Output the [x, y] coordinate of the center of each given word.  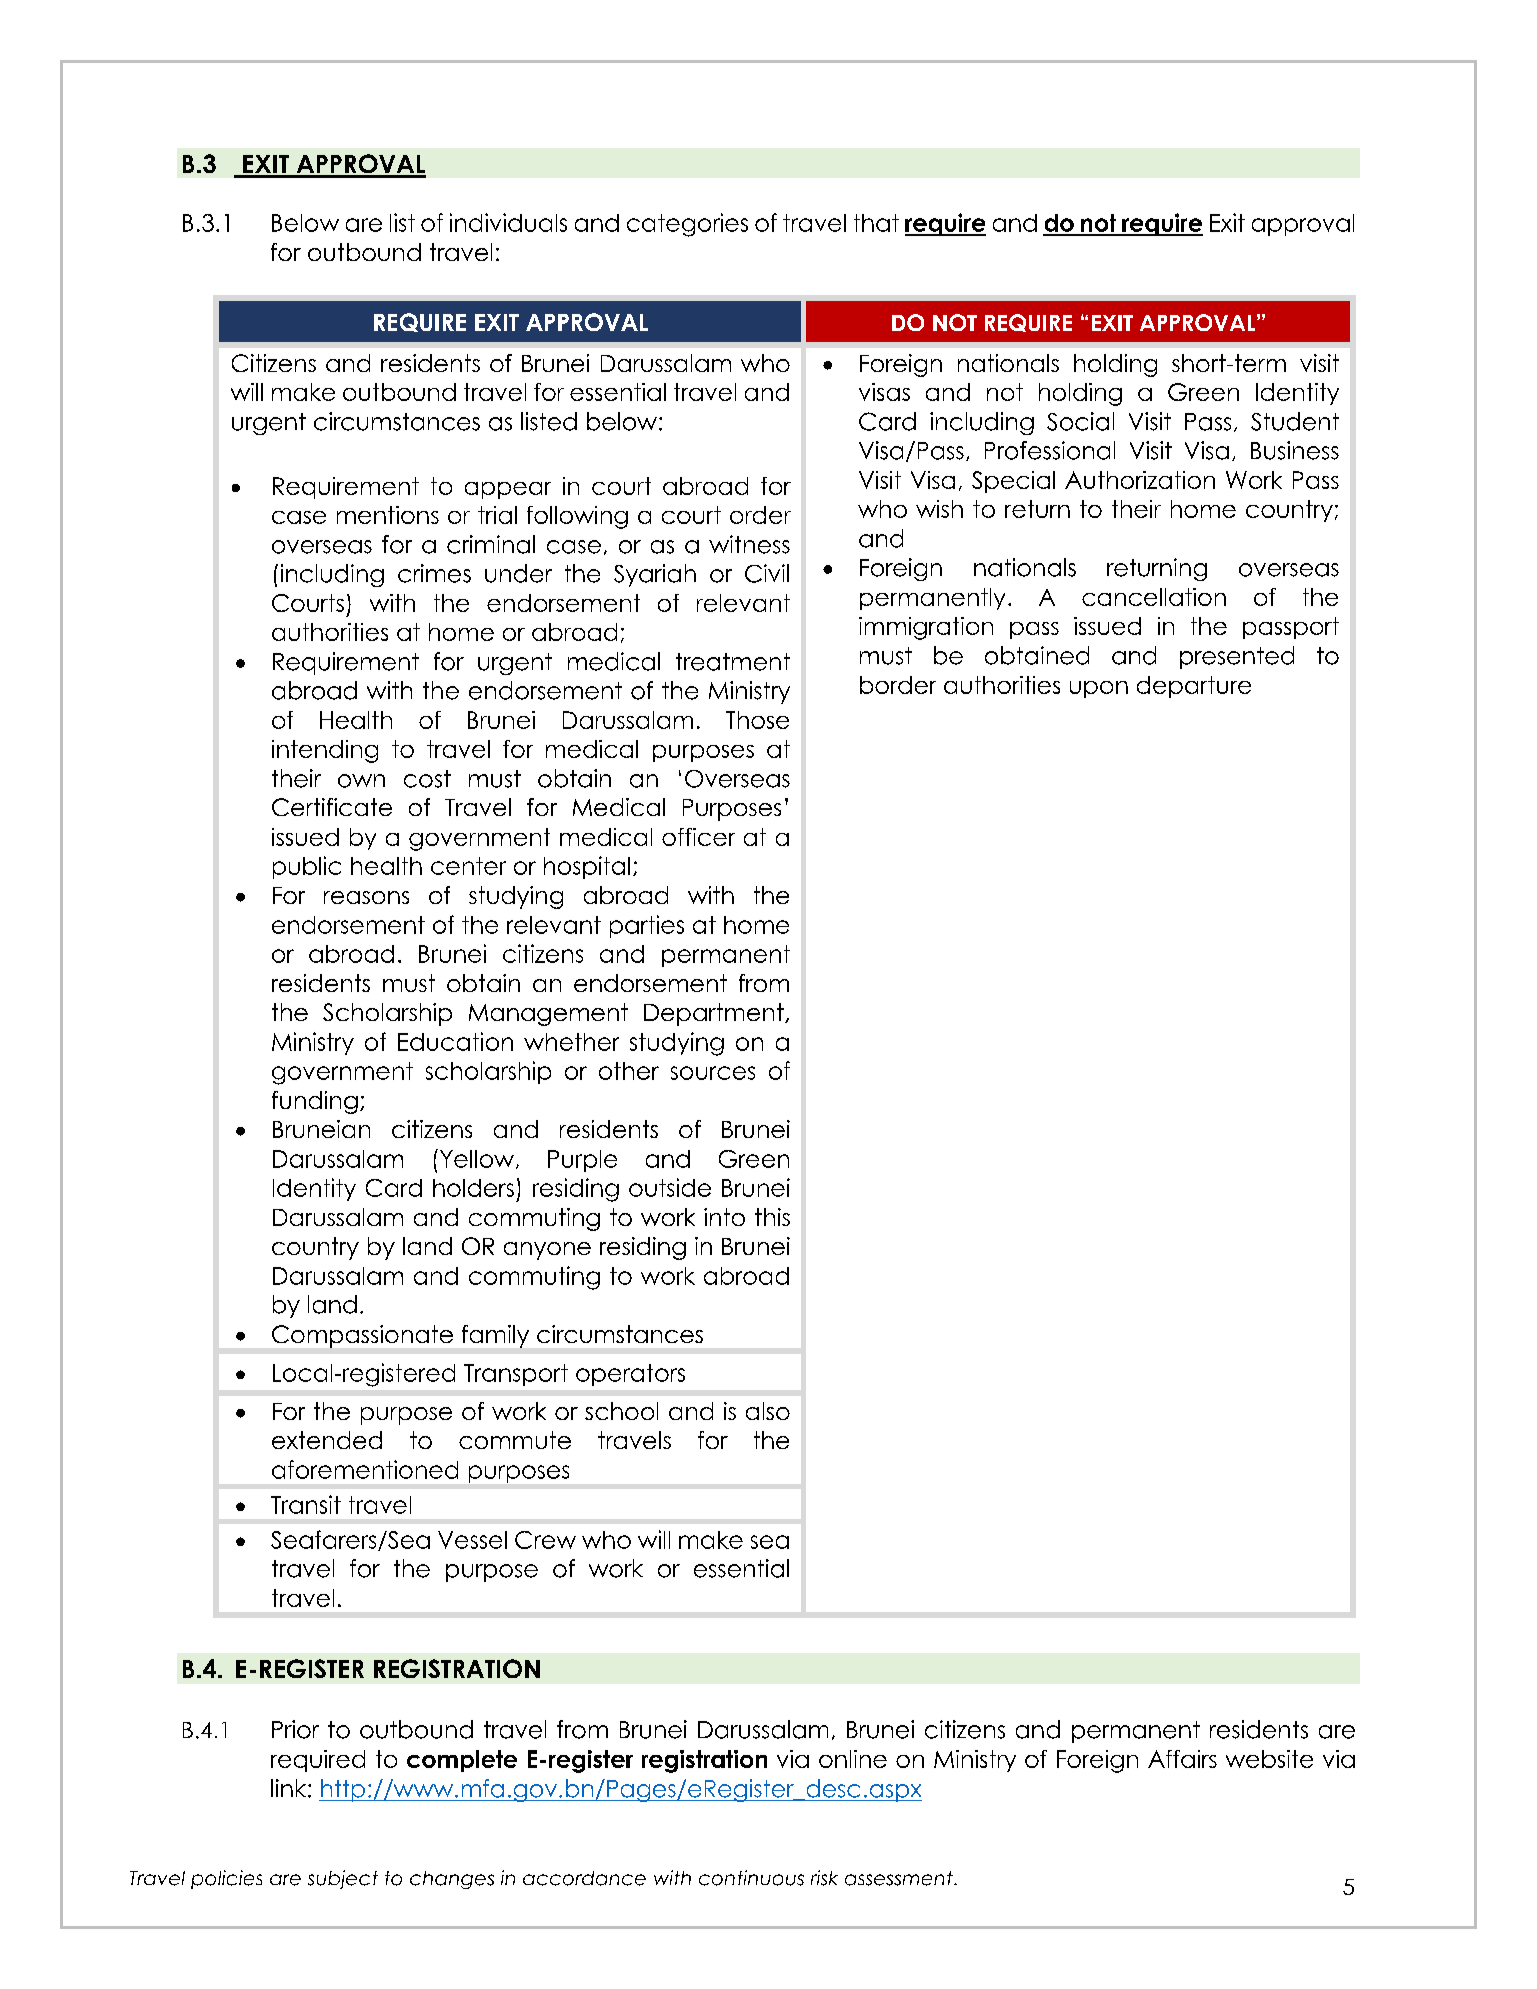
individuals [508, 222]
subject [343, 1879]
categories [687, 225]
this [772, 1217]
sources [713, 1073]
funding [315, 1102]
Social [1080, 421]
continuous [751, 1878]
